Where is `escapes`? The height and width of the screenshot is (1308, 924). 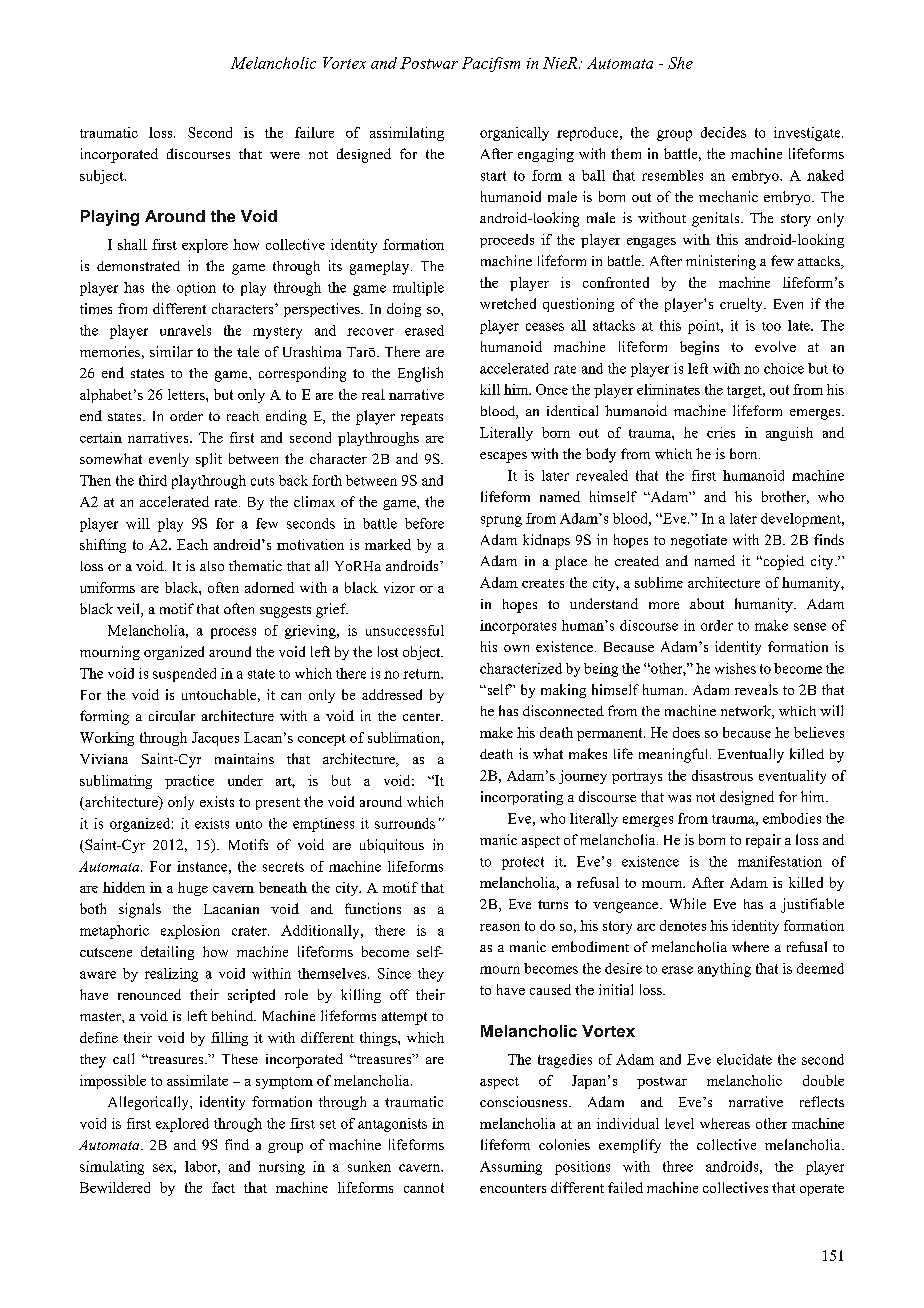 escapes is located at coordinates (503, 457).
